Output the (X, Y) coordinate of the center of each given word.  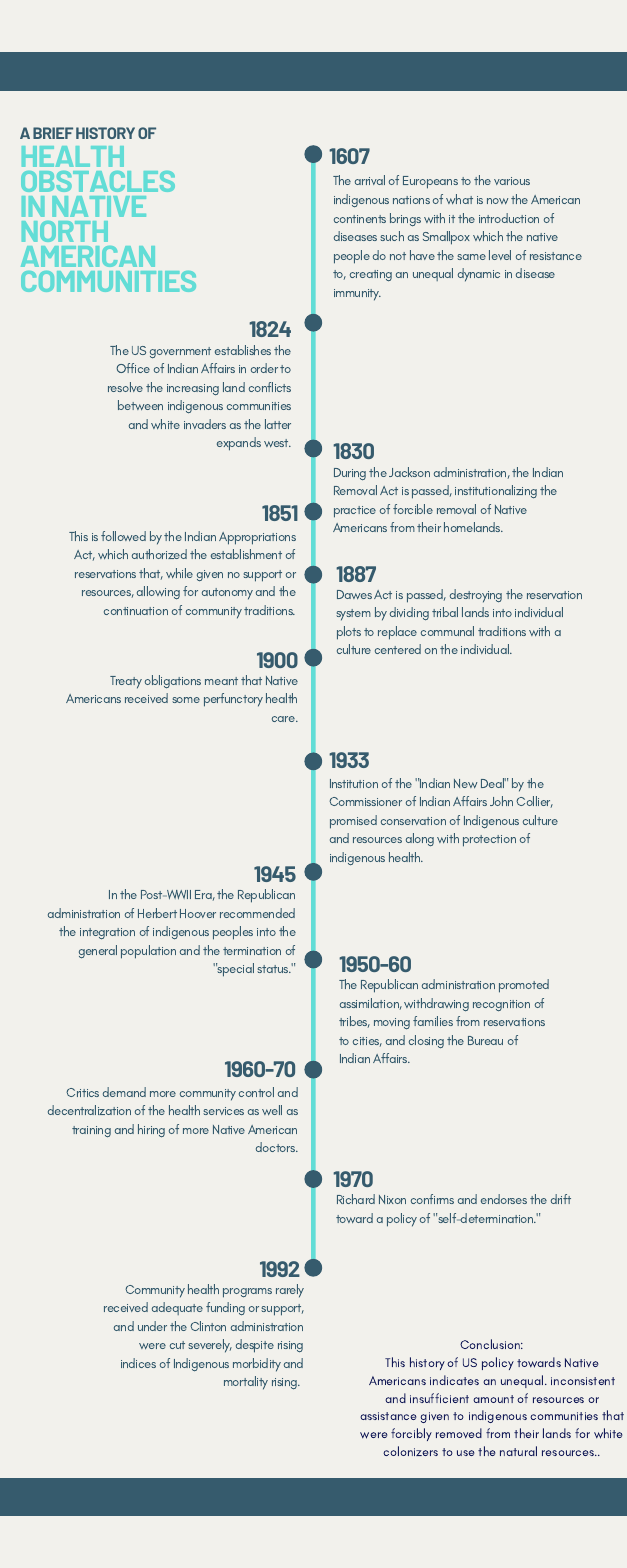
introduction (509, 218)
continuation (136, 611)
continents (360, 219)
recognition (501, 1005)
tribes (354, 1022)
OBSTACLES (98, 181)
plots (349, 633)
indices (138, 1363)
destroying (476, 596)
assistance (388, 1416)
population (148, 952)
